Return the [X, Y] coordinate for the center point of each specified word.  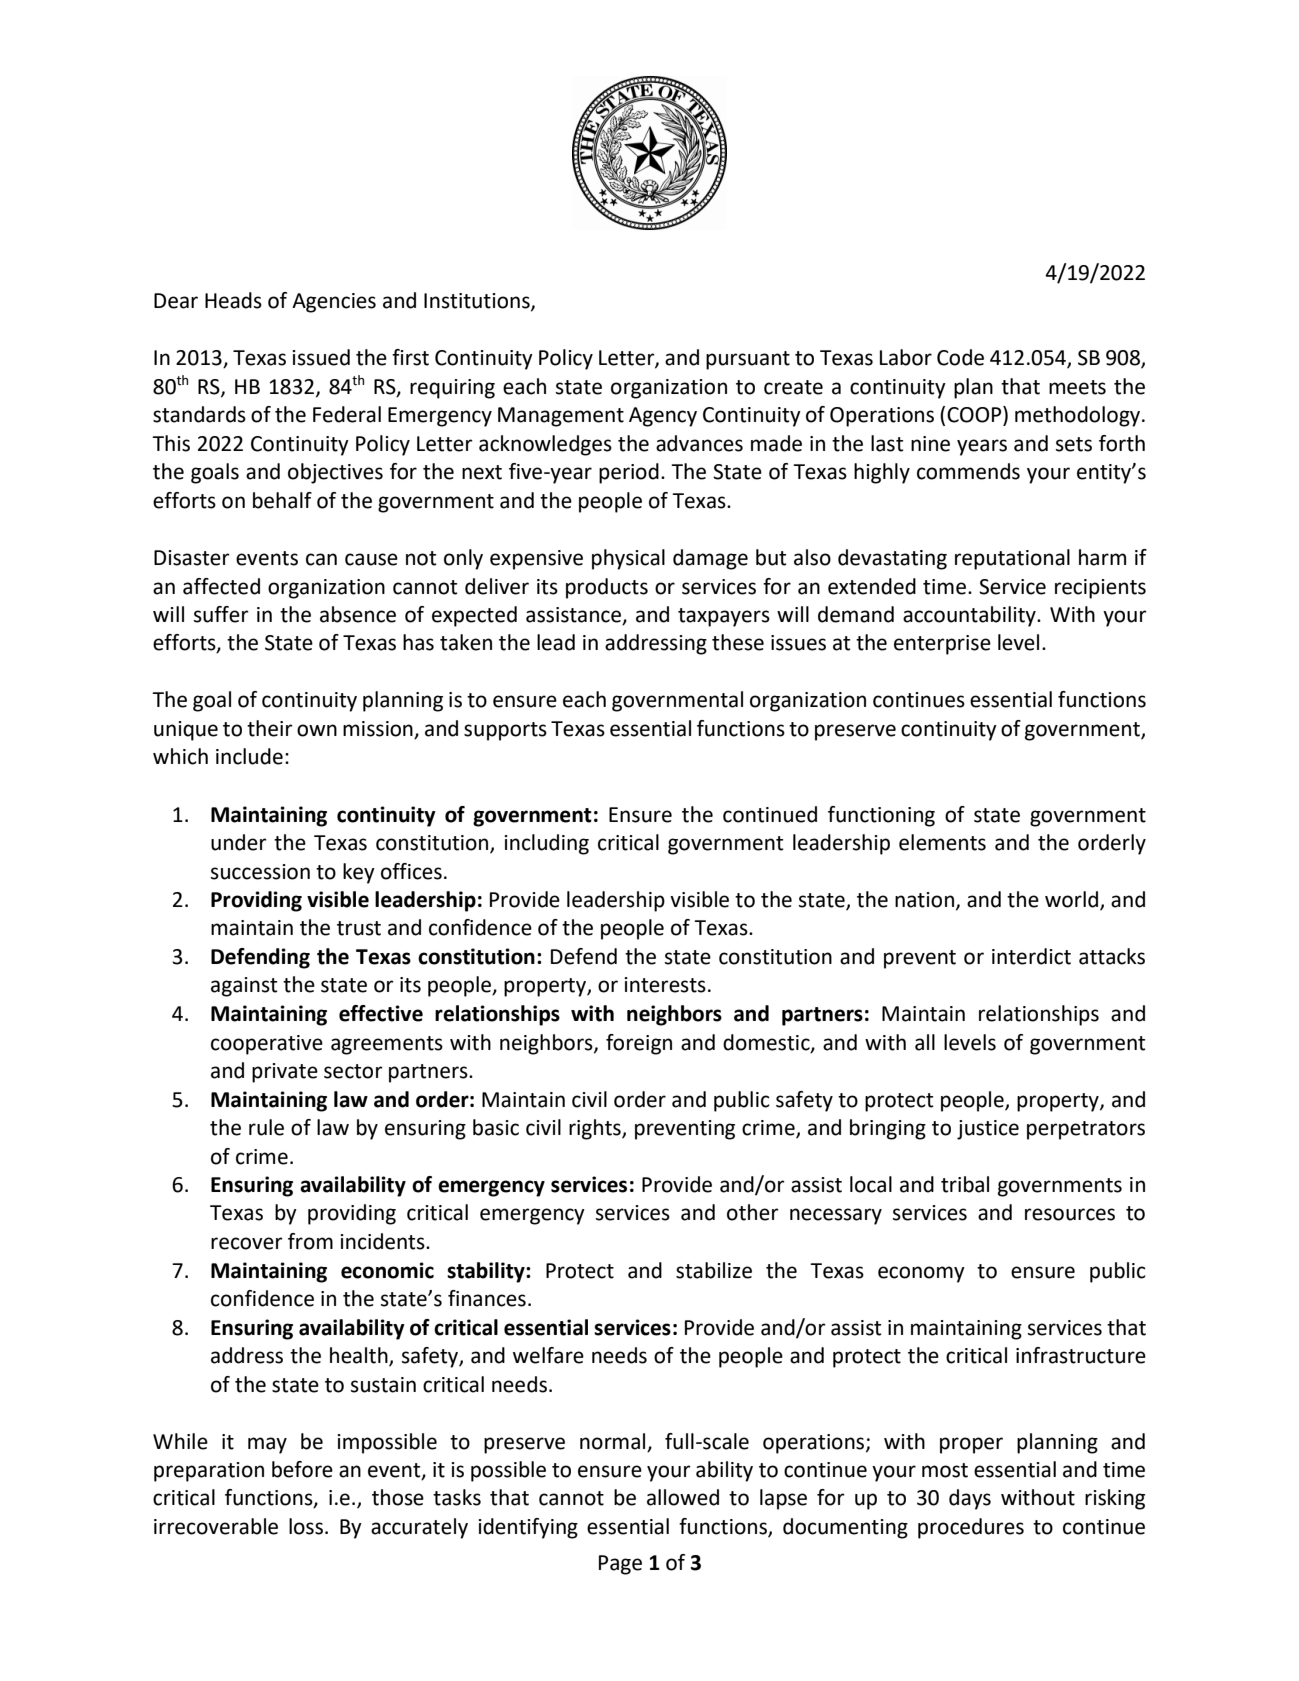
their [270, 728]
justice [988, 1130]
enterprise [942, 645]
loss [306, 1526]
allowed [683, 1497]
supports [505, 731]
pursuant [748, 360]
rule [266, 1127]
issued [321, 357]
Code [960, 357]
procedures [971, 1528]
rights [596, 1129]
